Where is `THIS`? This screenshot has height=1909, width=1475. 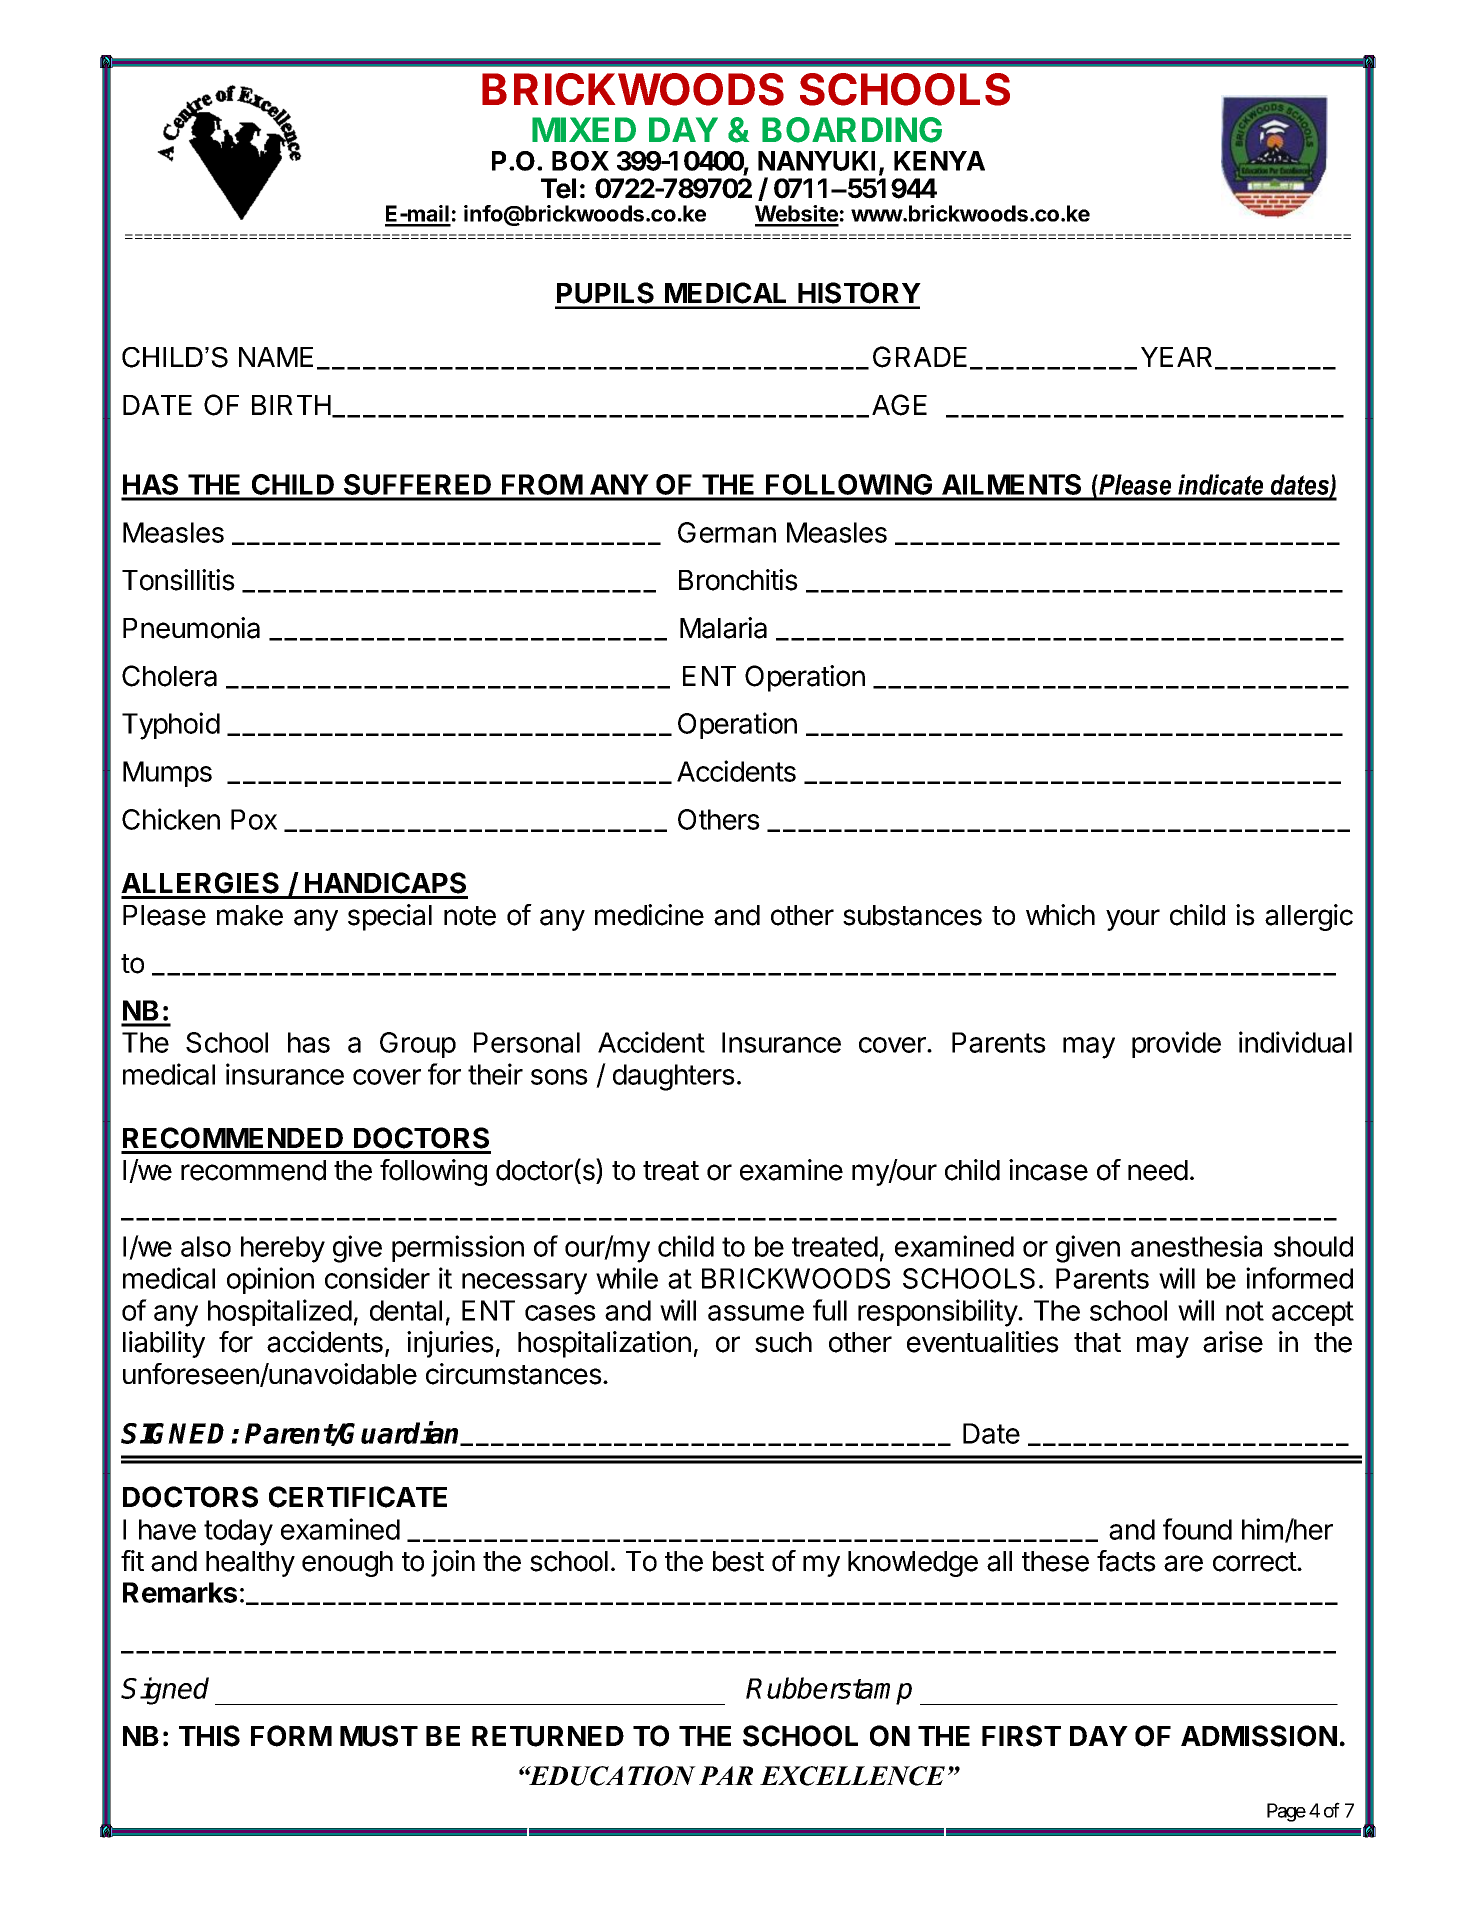 THIS is located at coordinates (209, 1736).
